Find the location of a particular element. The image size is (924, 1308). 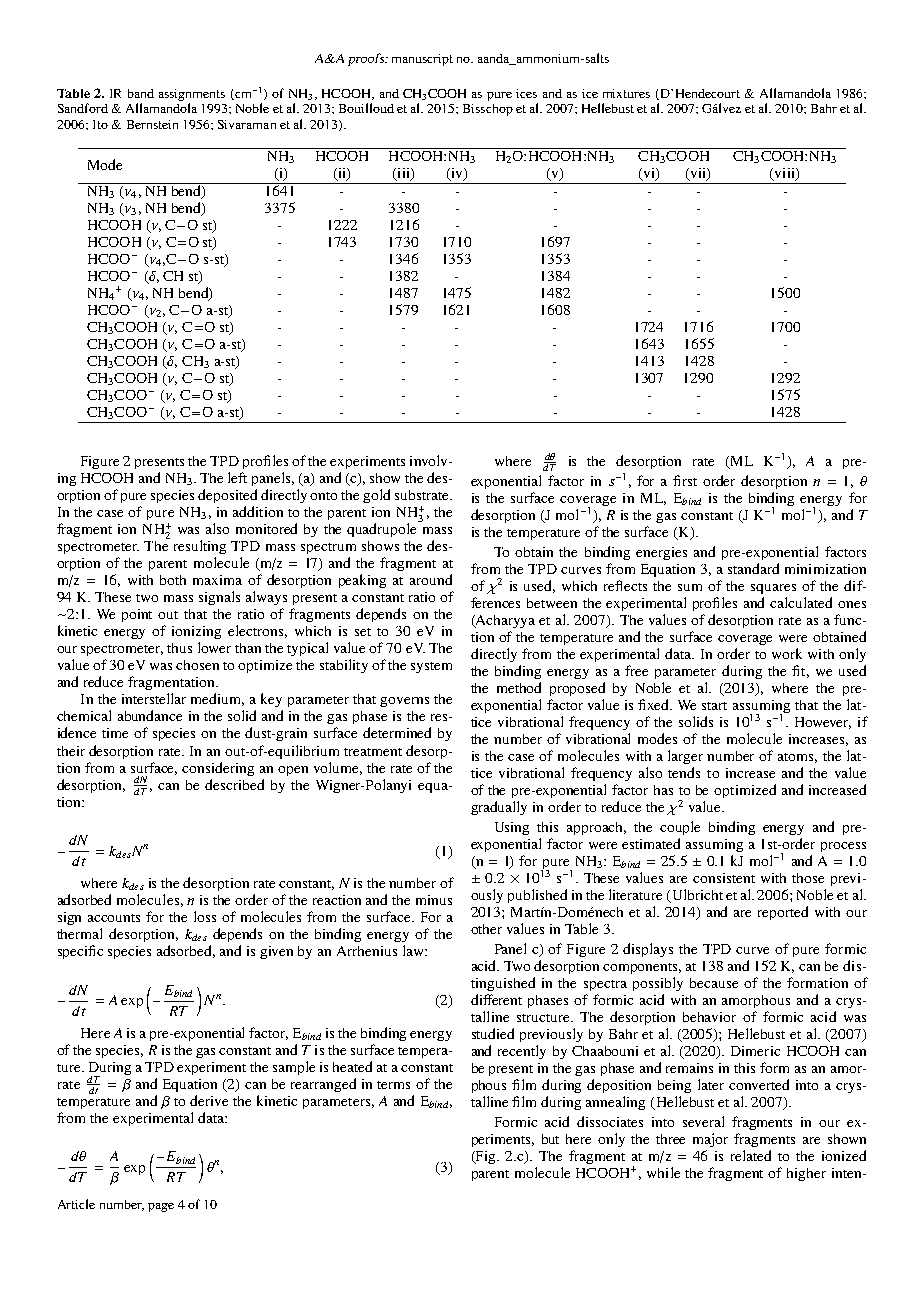

manuscript is located at coordinates (422, 60).
